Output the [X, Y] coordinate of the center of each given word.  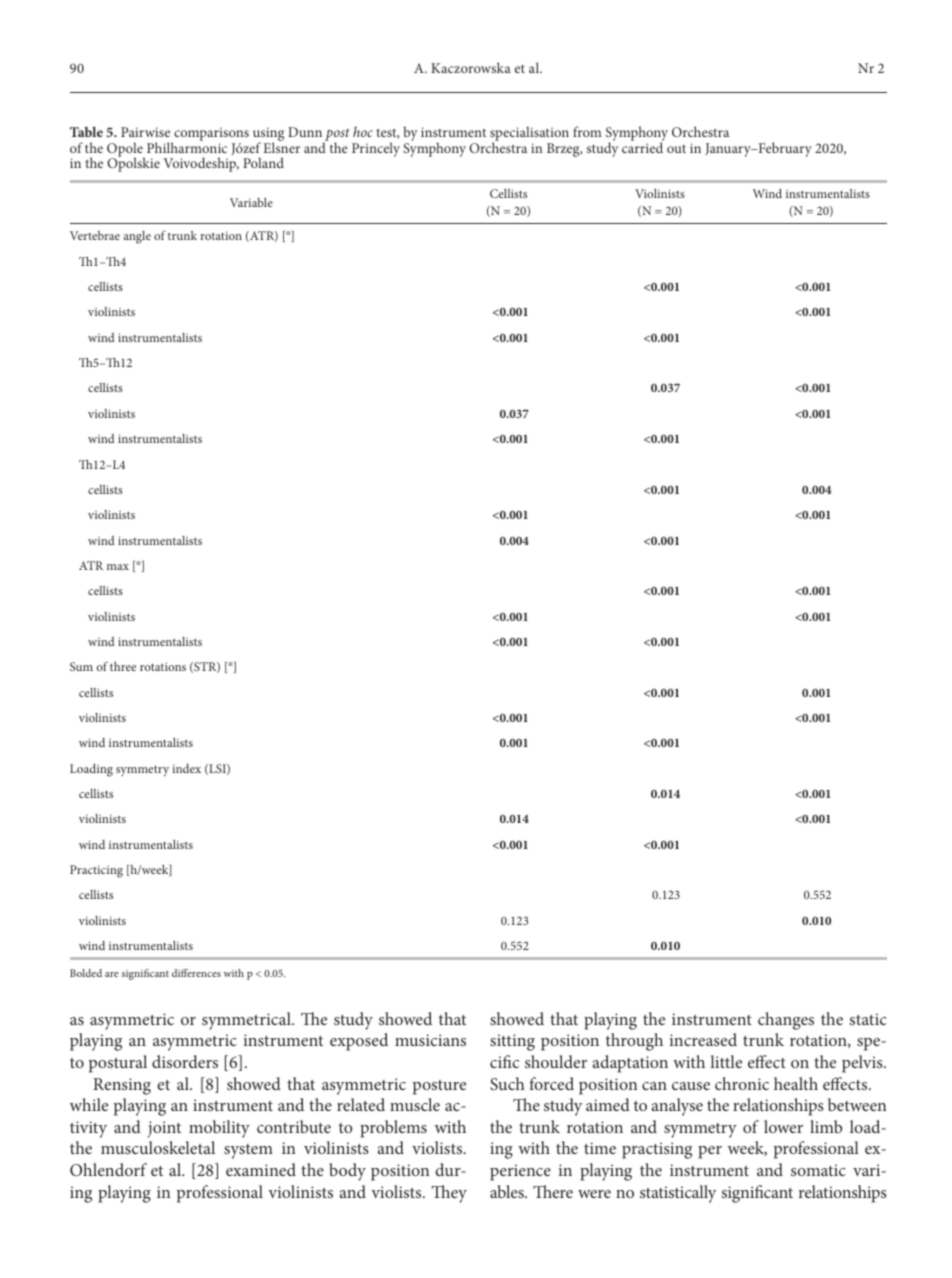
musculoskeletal [158, 1147]
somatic [818, 1170]
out [676, 149]
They [449, 1194]
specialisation [529, 135]
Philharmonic [187, 146]
